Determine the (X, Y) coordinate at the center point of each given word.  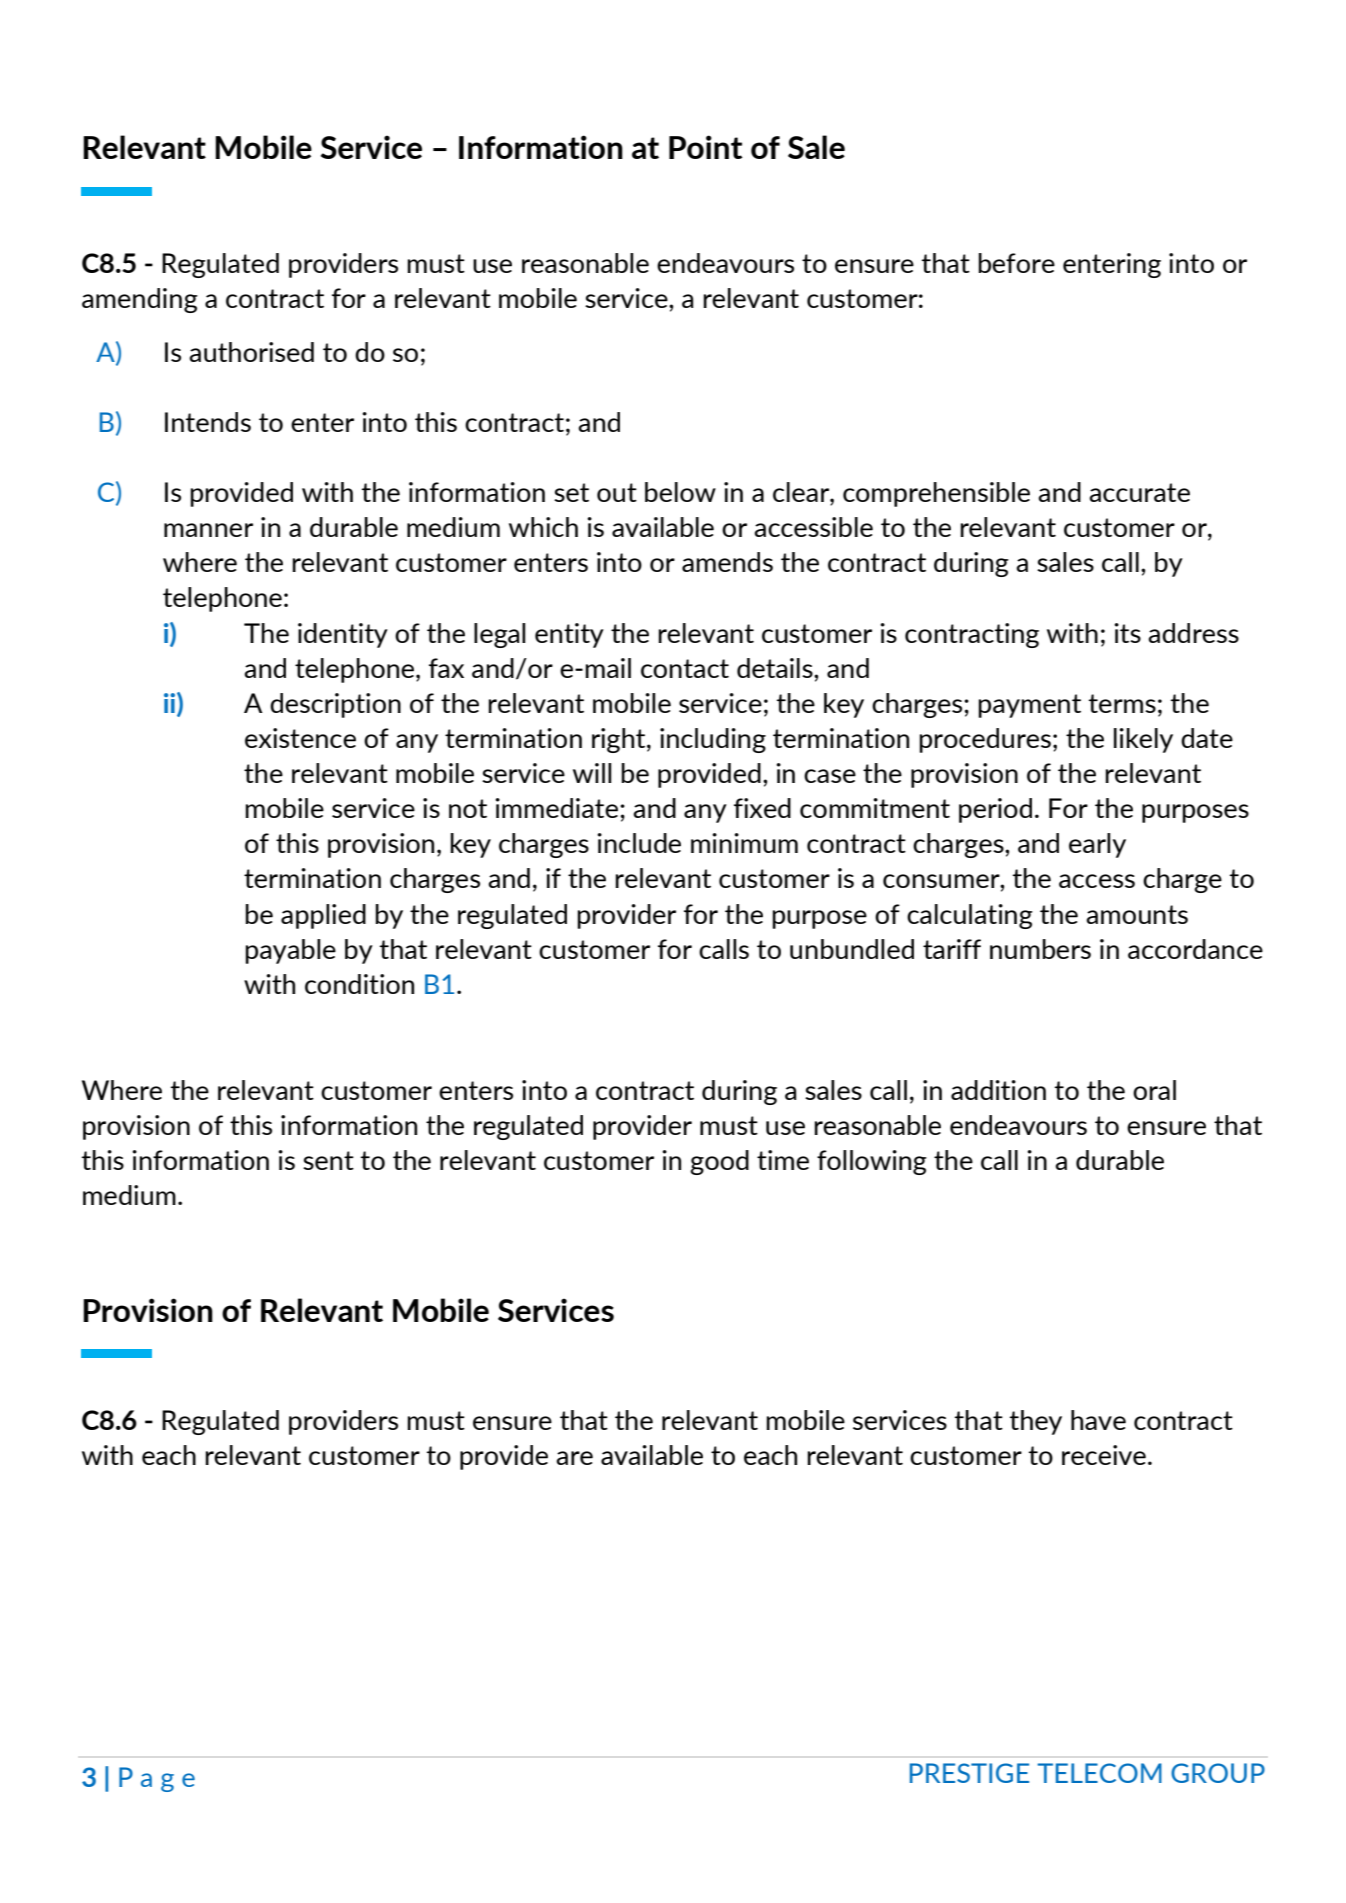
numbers (1040, 949)
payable (290, 951)
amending (140, 300)
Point (706, 147)
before (1016, 263)
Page (157, 1779)
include (639, 843)
